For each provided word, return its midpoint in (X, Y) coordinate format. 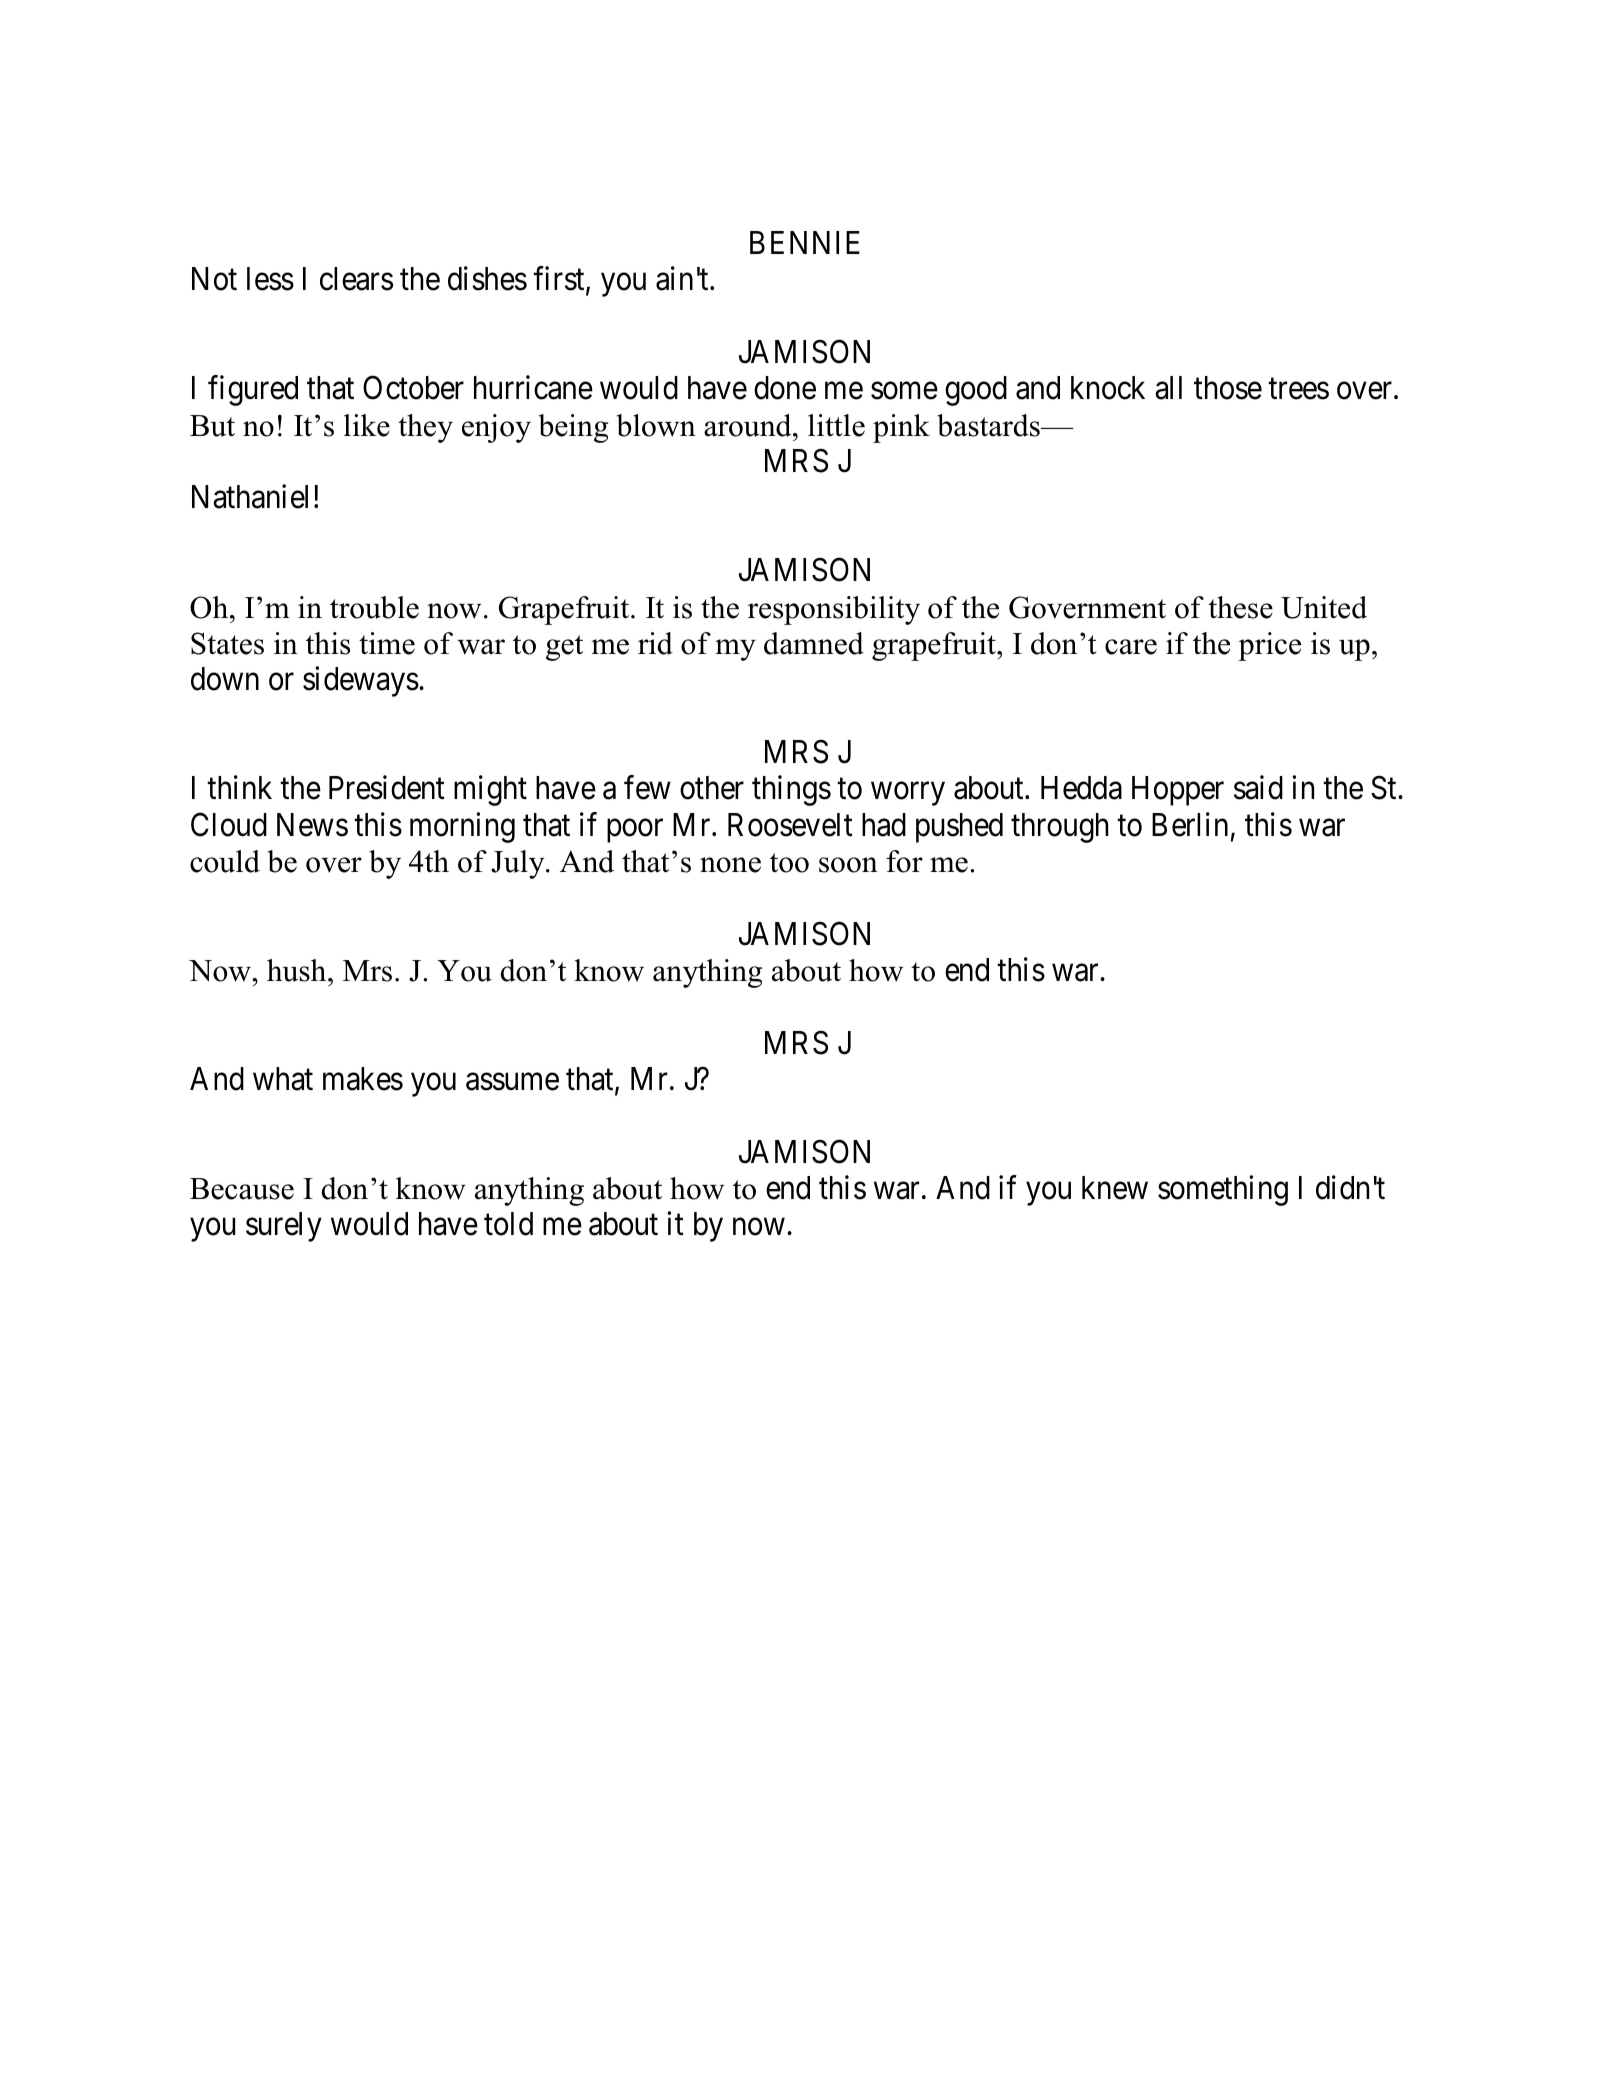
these (1240, 607)
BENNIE (805, 242)
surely (284, 1227)
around (749, 425)
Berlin (1190, 824)
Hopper (1178, 791)
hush (298, 970)
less (270, 279)
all (1168, 388)
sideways (361, 682)
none (730, 865)
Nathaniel (250, 497)
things (791, 791)
